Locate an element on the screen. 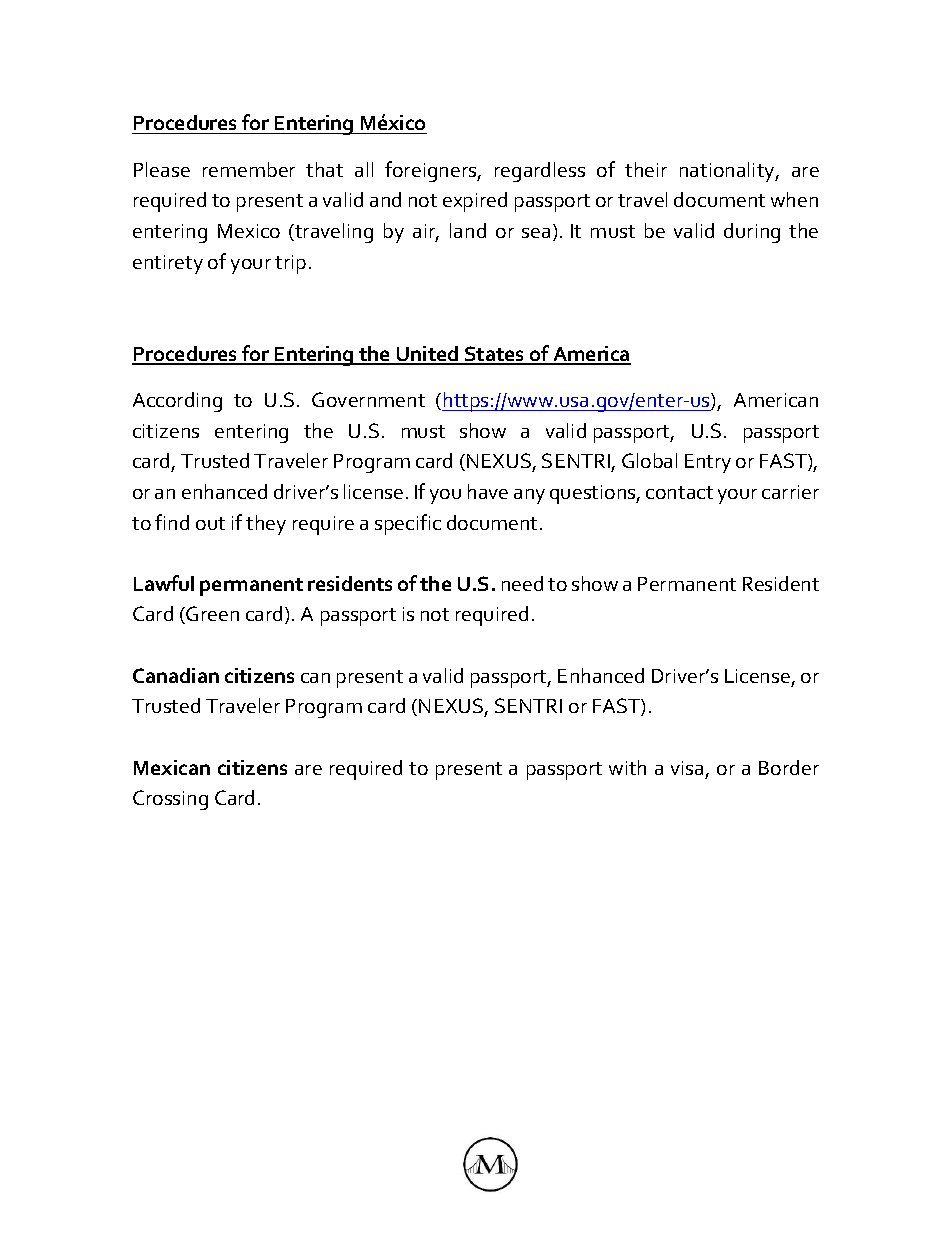 The height and width of the screenshot is (1233, 952). contact is located at coordinates (679, 492).
